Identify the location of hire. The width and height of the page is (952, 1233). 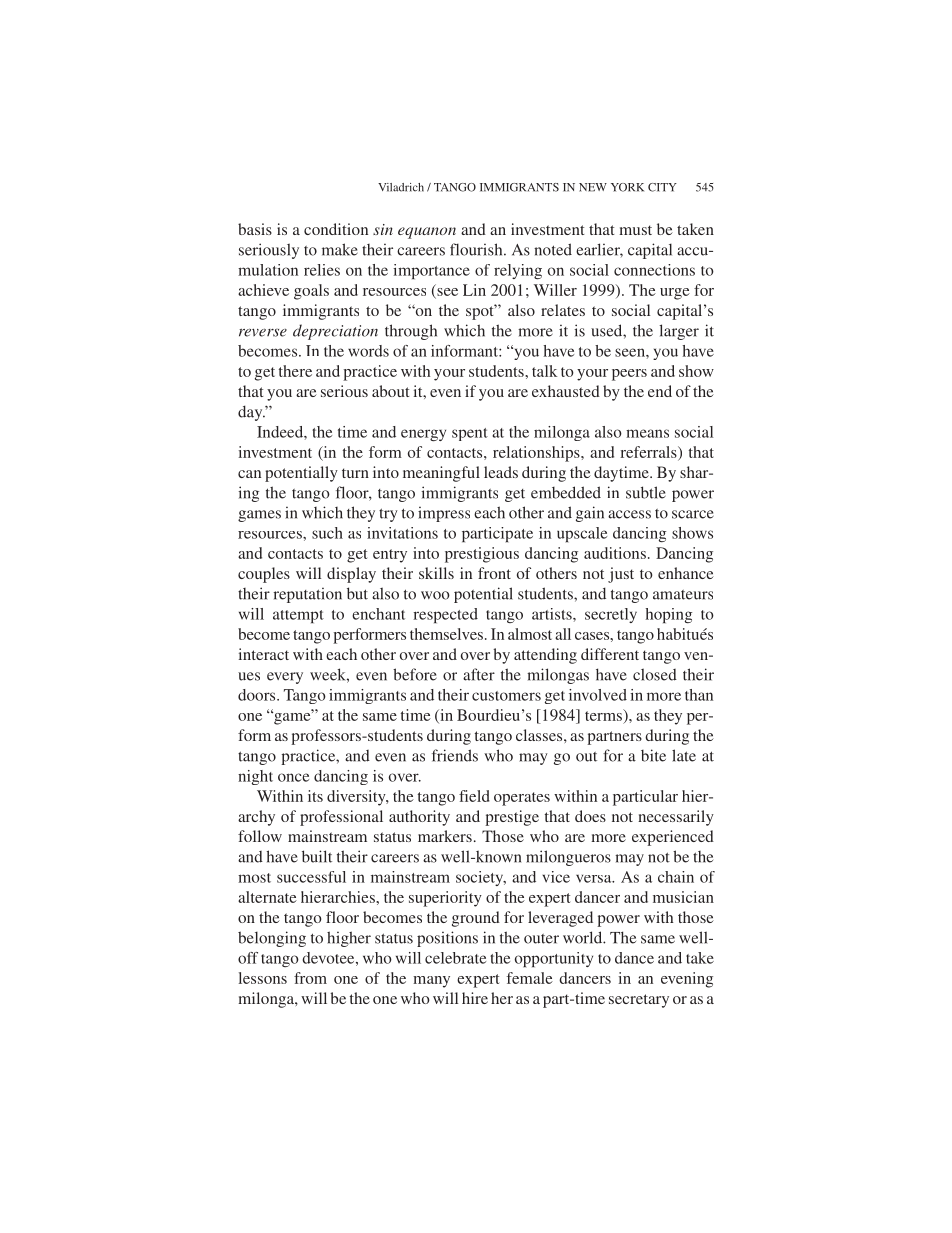
(475, 998).
